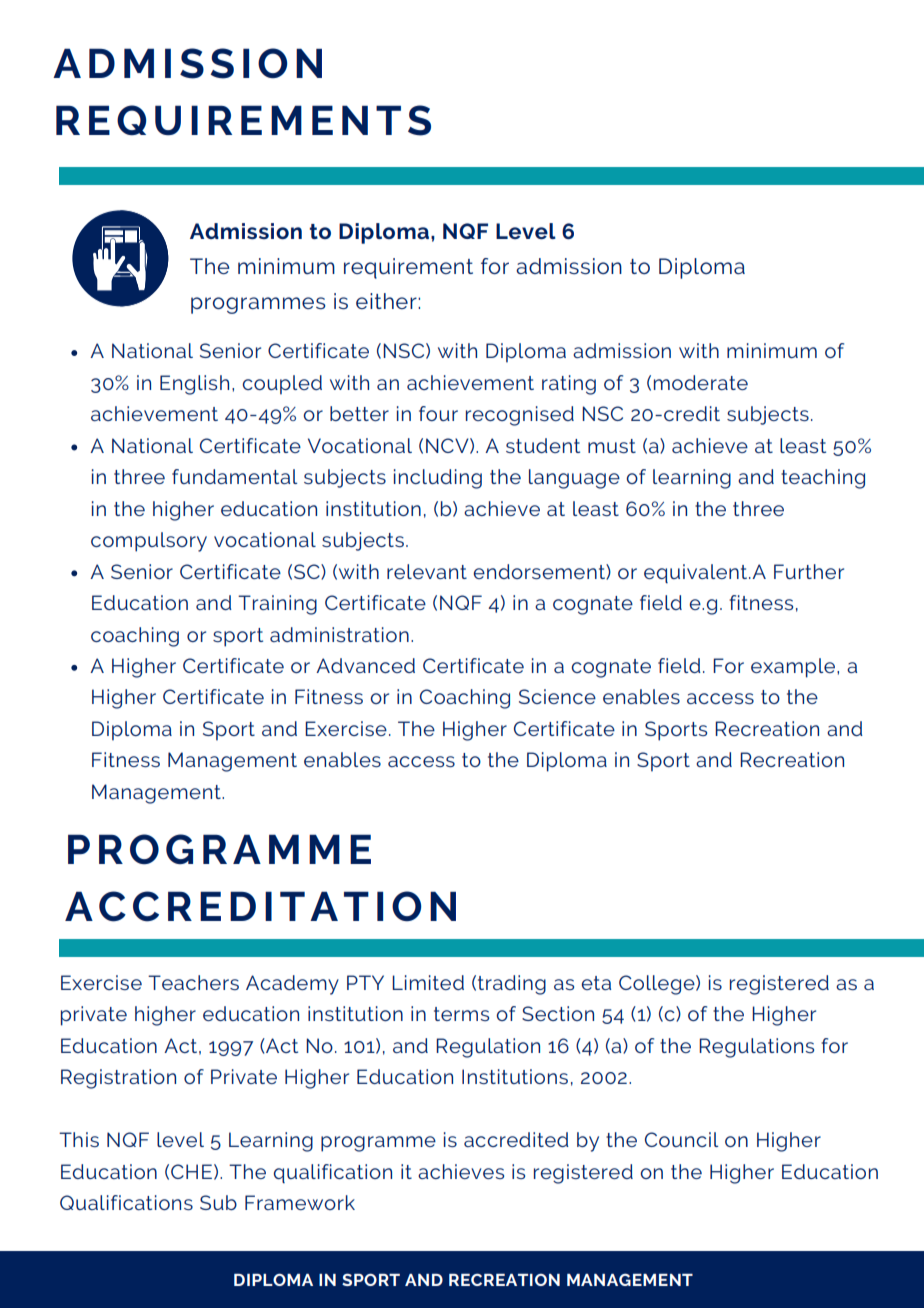 The image size is (924, 1308). What do you see at coordinates (794, 668) in the image?
I see `example` at bounding box center [794, 668].
